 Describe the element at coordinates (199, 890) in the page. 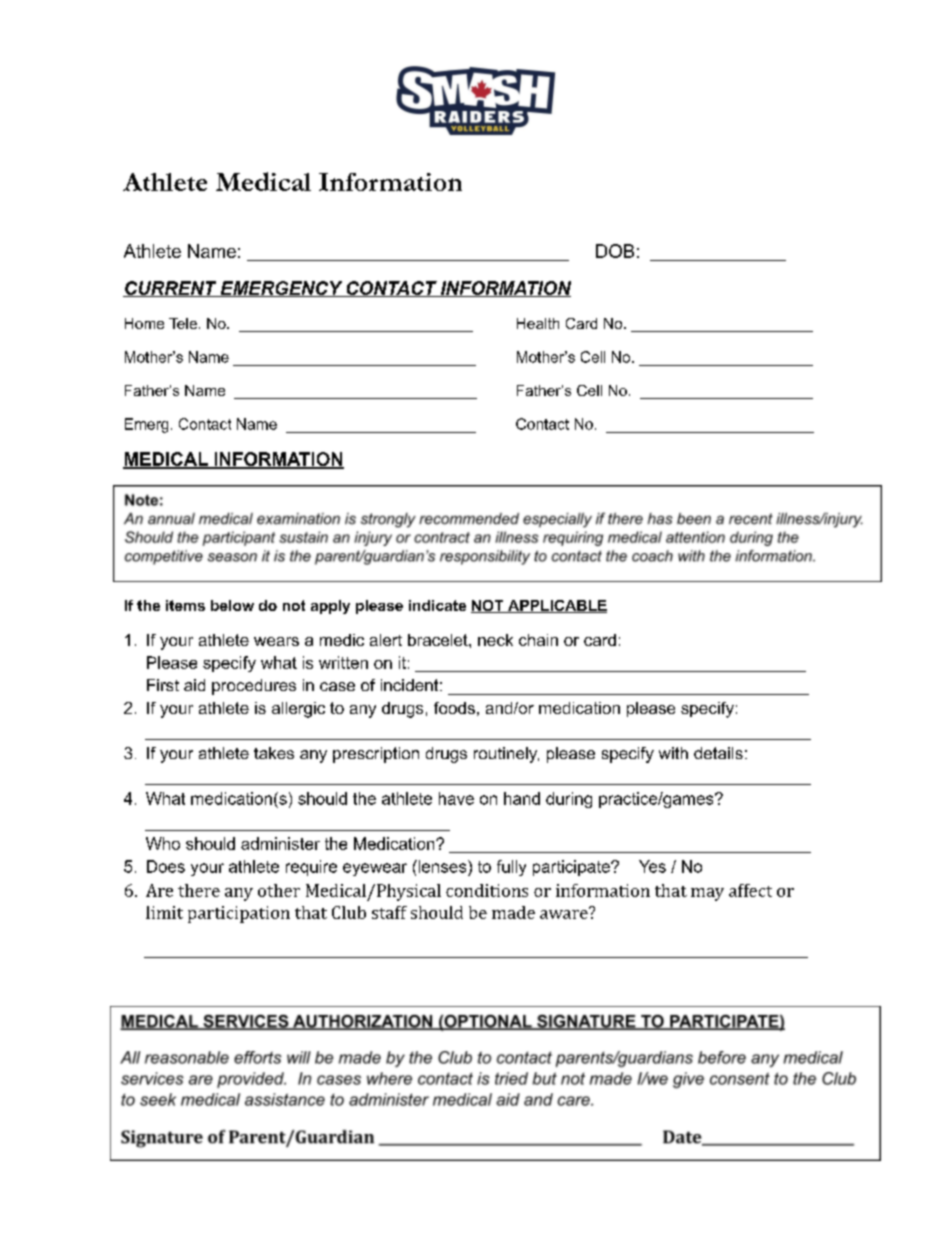

I see `there` at that location.
